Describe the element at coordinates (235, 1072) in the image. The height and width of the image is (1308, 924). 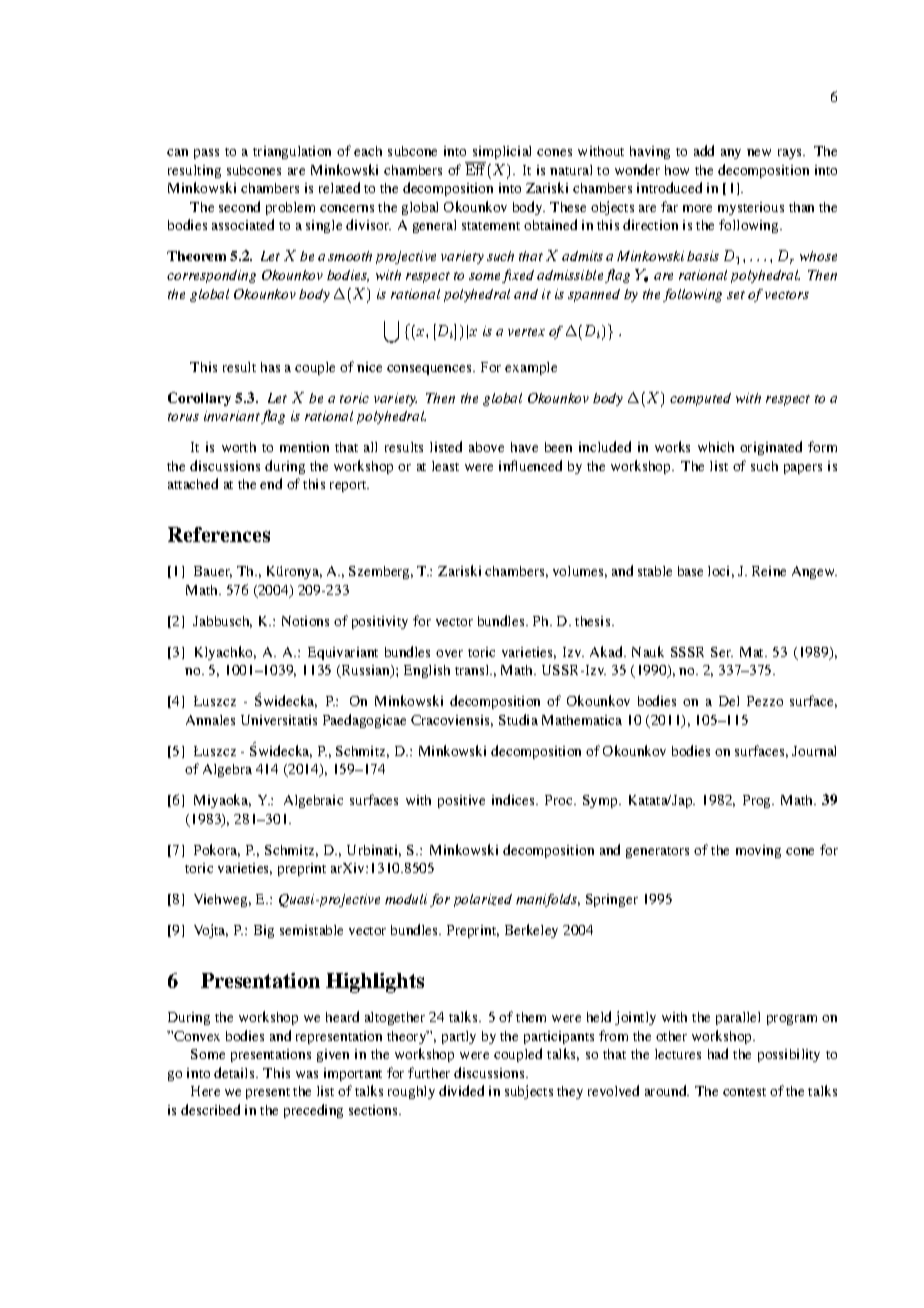
I see `details` at that location.
